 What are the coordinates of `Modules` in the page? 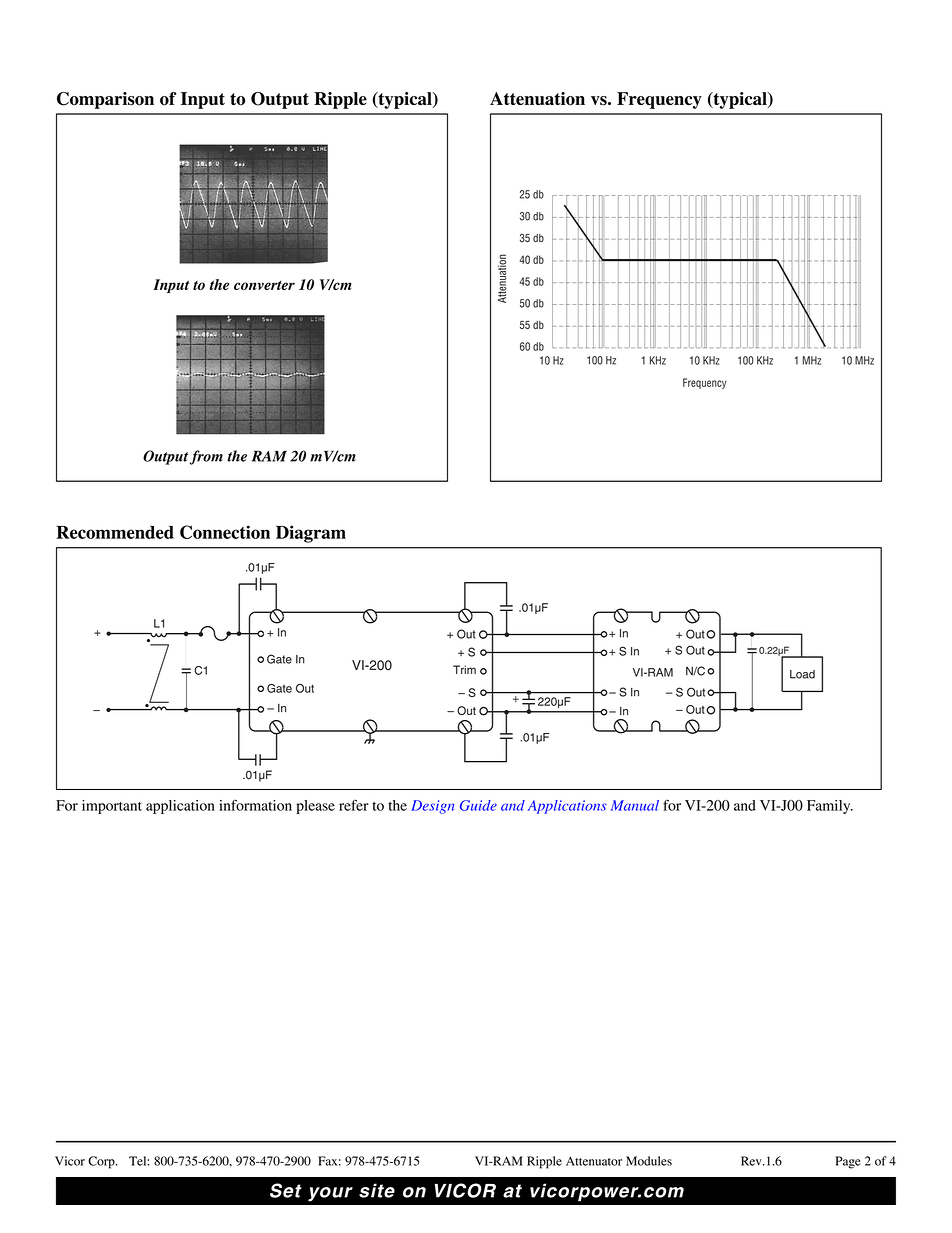 It's located at (649, 1161).
